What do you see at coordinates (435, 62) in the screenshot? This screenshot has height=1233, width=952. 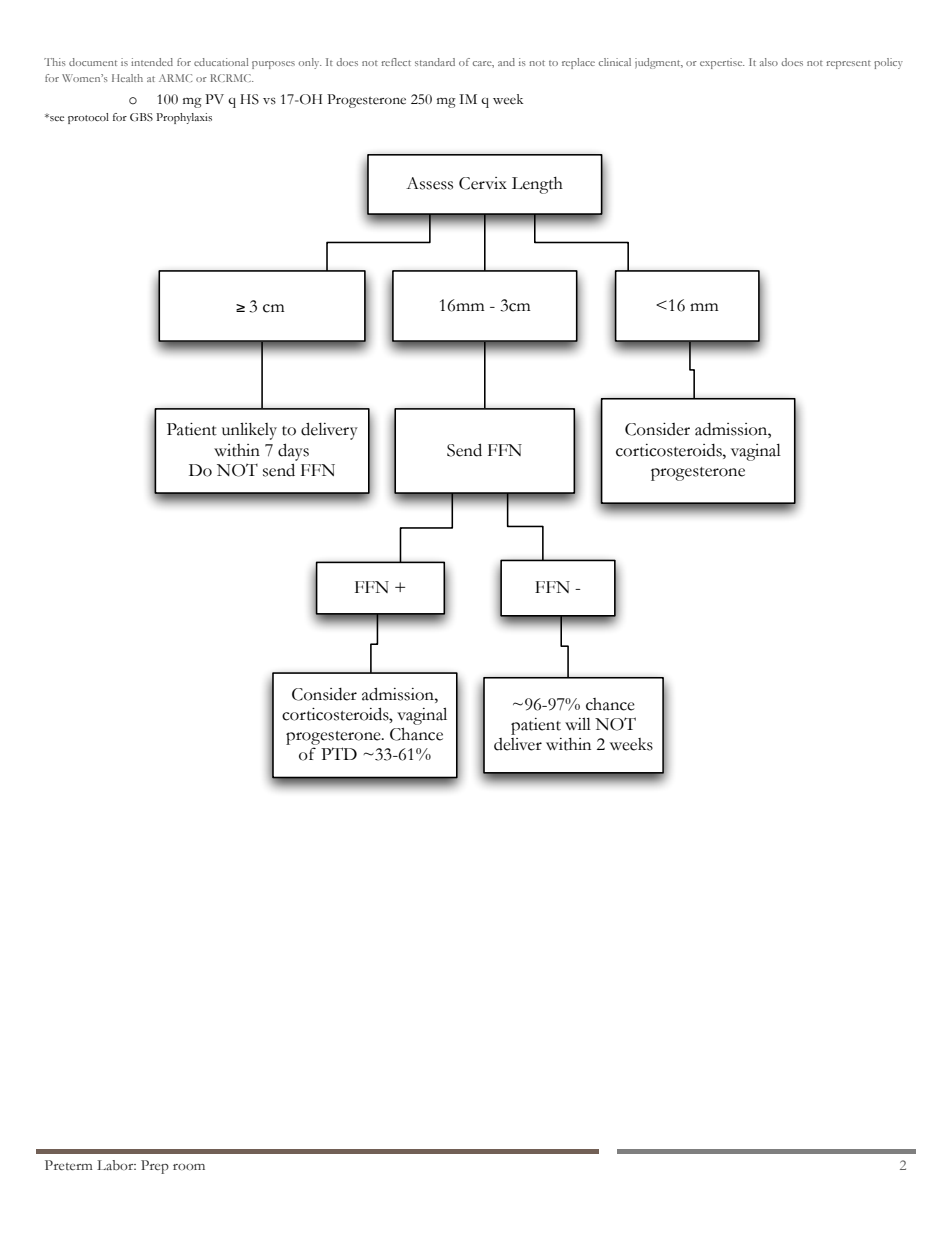 I see `standard` at bounding box center [435, 62].
